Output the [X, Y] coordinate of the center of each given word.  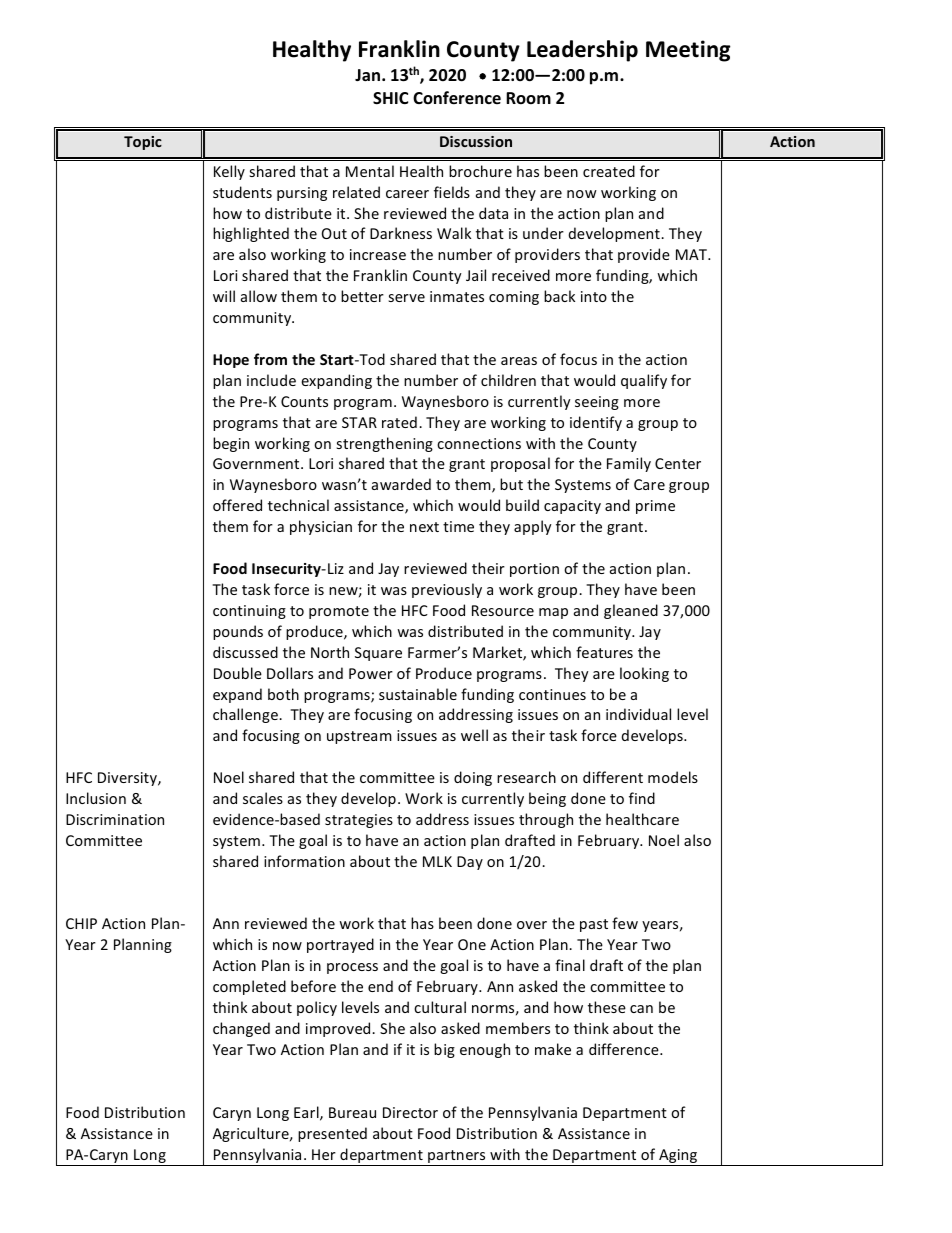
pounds [238, 632]
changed [241, 1029]
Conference [457, 98]
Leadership [582, 51]
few [625, 923]
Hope [231, 361]
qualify [644, 381]
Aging [678, 1157]
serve [406, 298]
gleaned [631, 611]
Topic [143, 143]
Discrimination [115, 819]
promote [339, 612]
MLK [437, 861]
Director [410, 1112]
